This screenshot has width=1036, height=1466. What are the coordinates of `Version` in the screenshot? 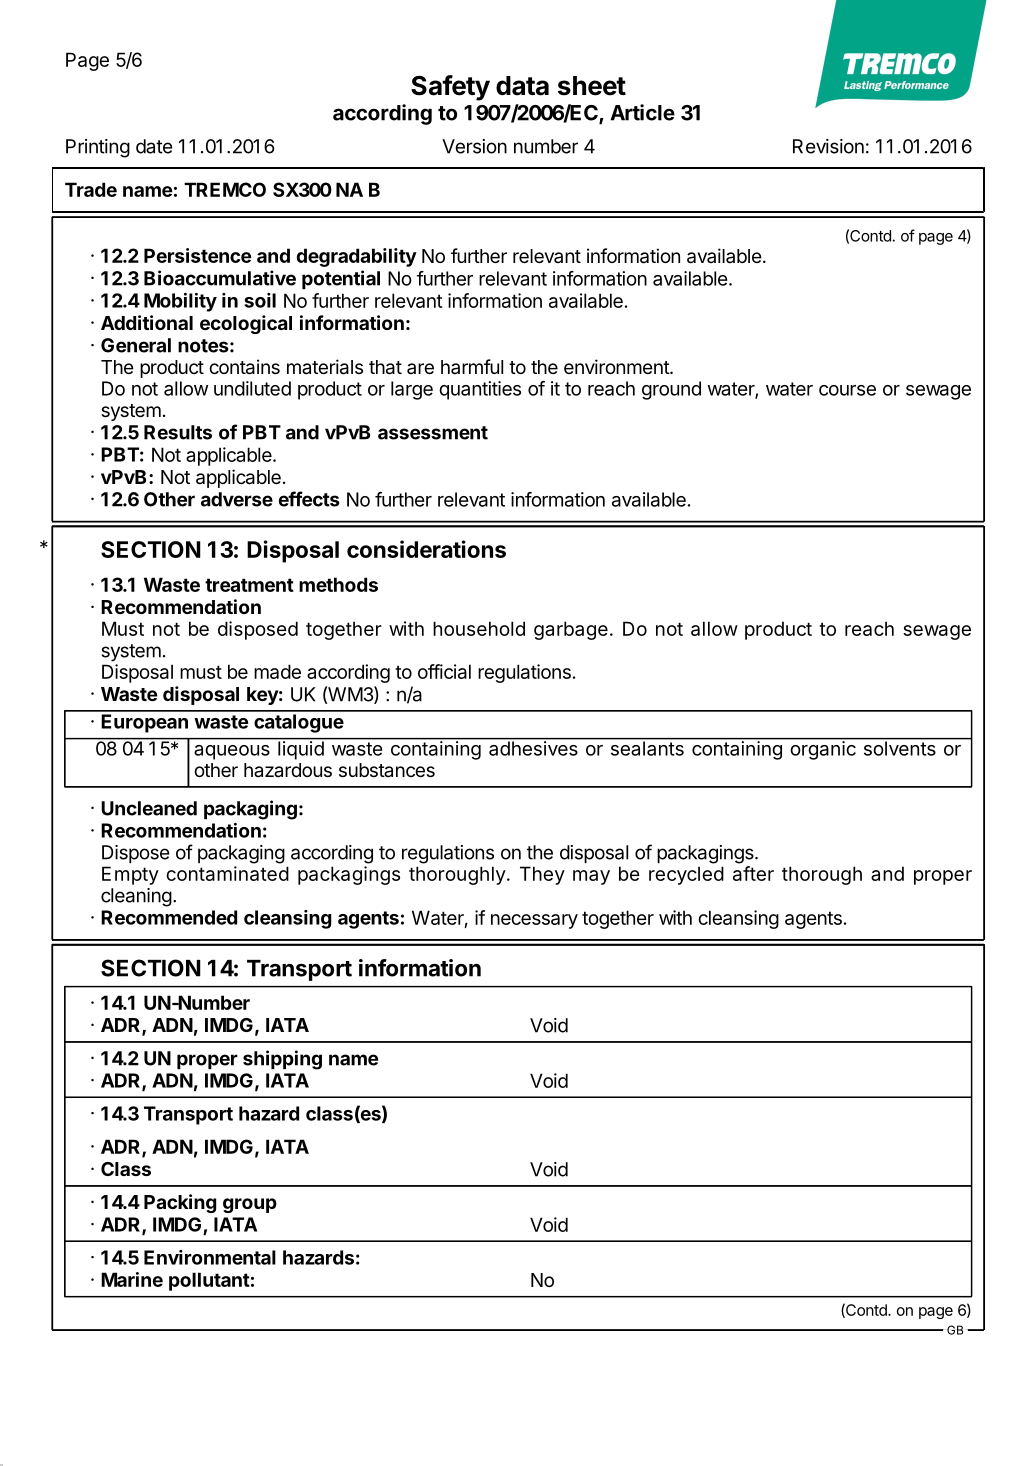 It's located at (474, 146).
